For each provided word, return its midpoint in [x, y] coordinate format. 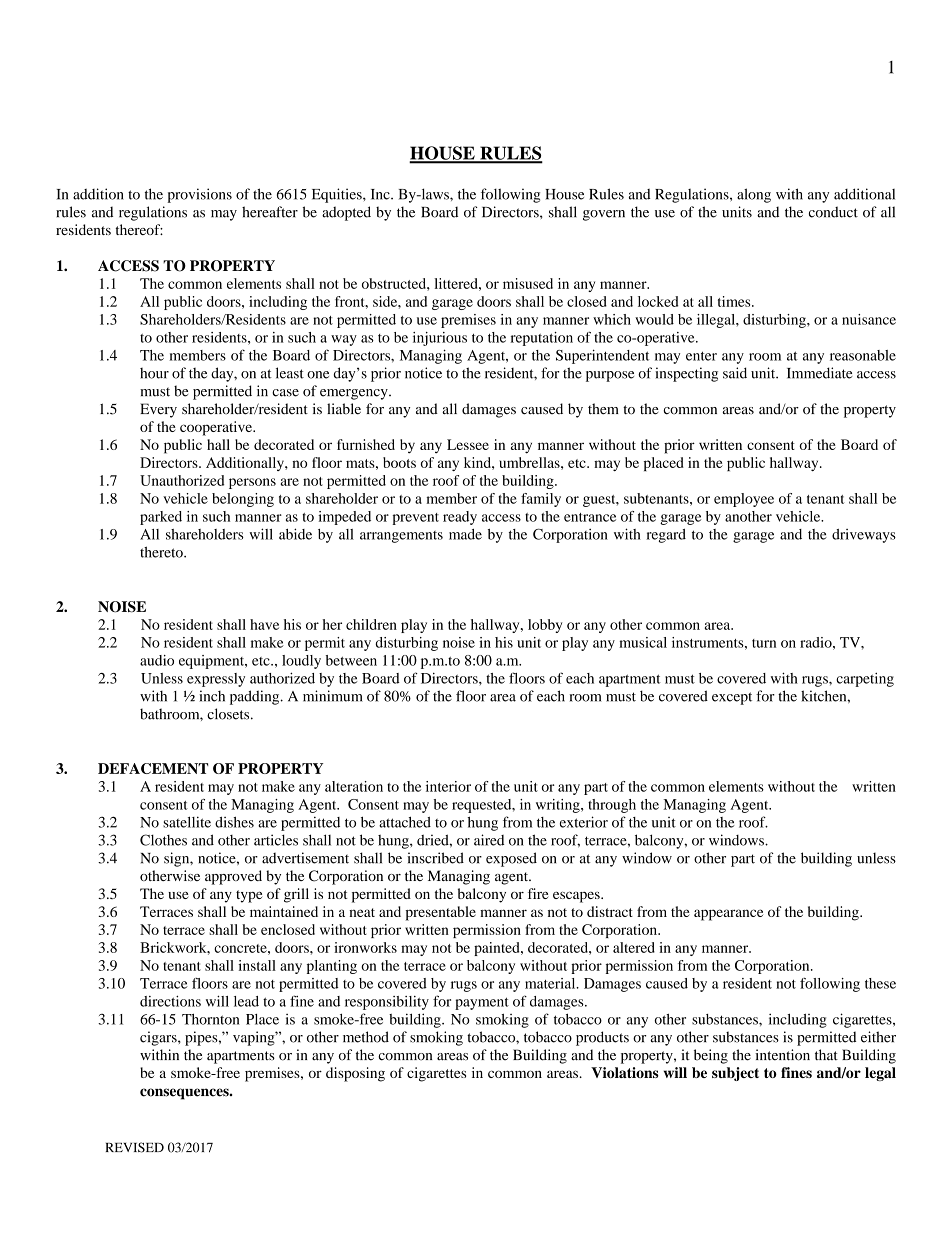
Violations [625, 1072]
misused [528, 283]
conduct [833, 212]
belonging [243, 500]
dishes [234, 822]
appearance [728, 915]
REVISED [135, 1147]
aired [489, 840]
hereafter [270, 212]
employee [744, 500]
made [465, 534]
